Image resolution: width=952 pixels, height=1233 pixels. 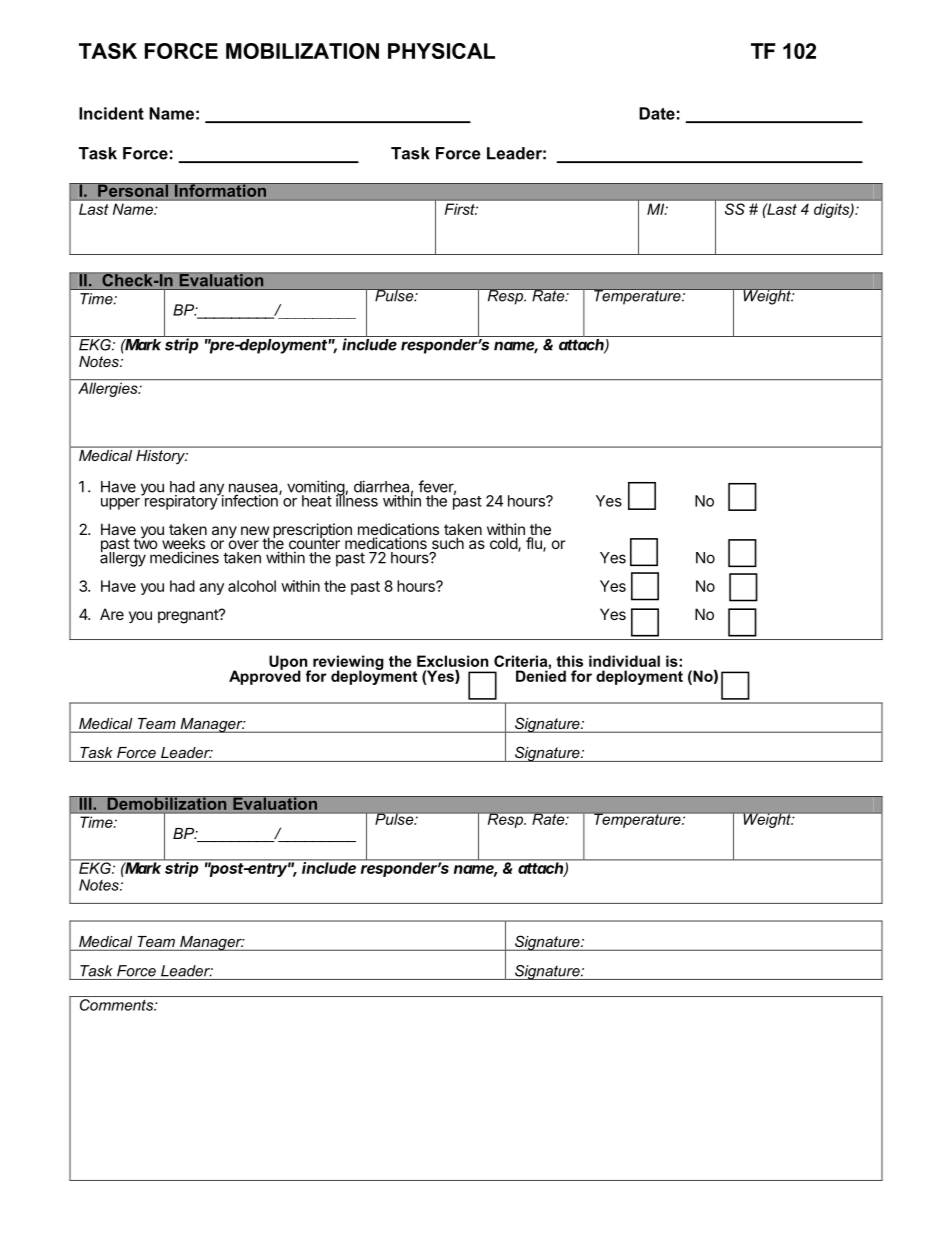 I want to click on Approved, so click(x=265, y=676).
